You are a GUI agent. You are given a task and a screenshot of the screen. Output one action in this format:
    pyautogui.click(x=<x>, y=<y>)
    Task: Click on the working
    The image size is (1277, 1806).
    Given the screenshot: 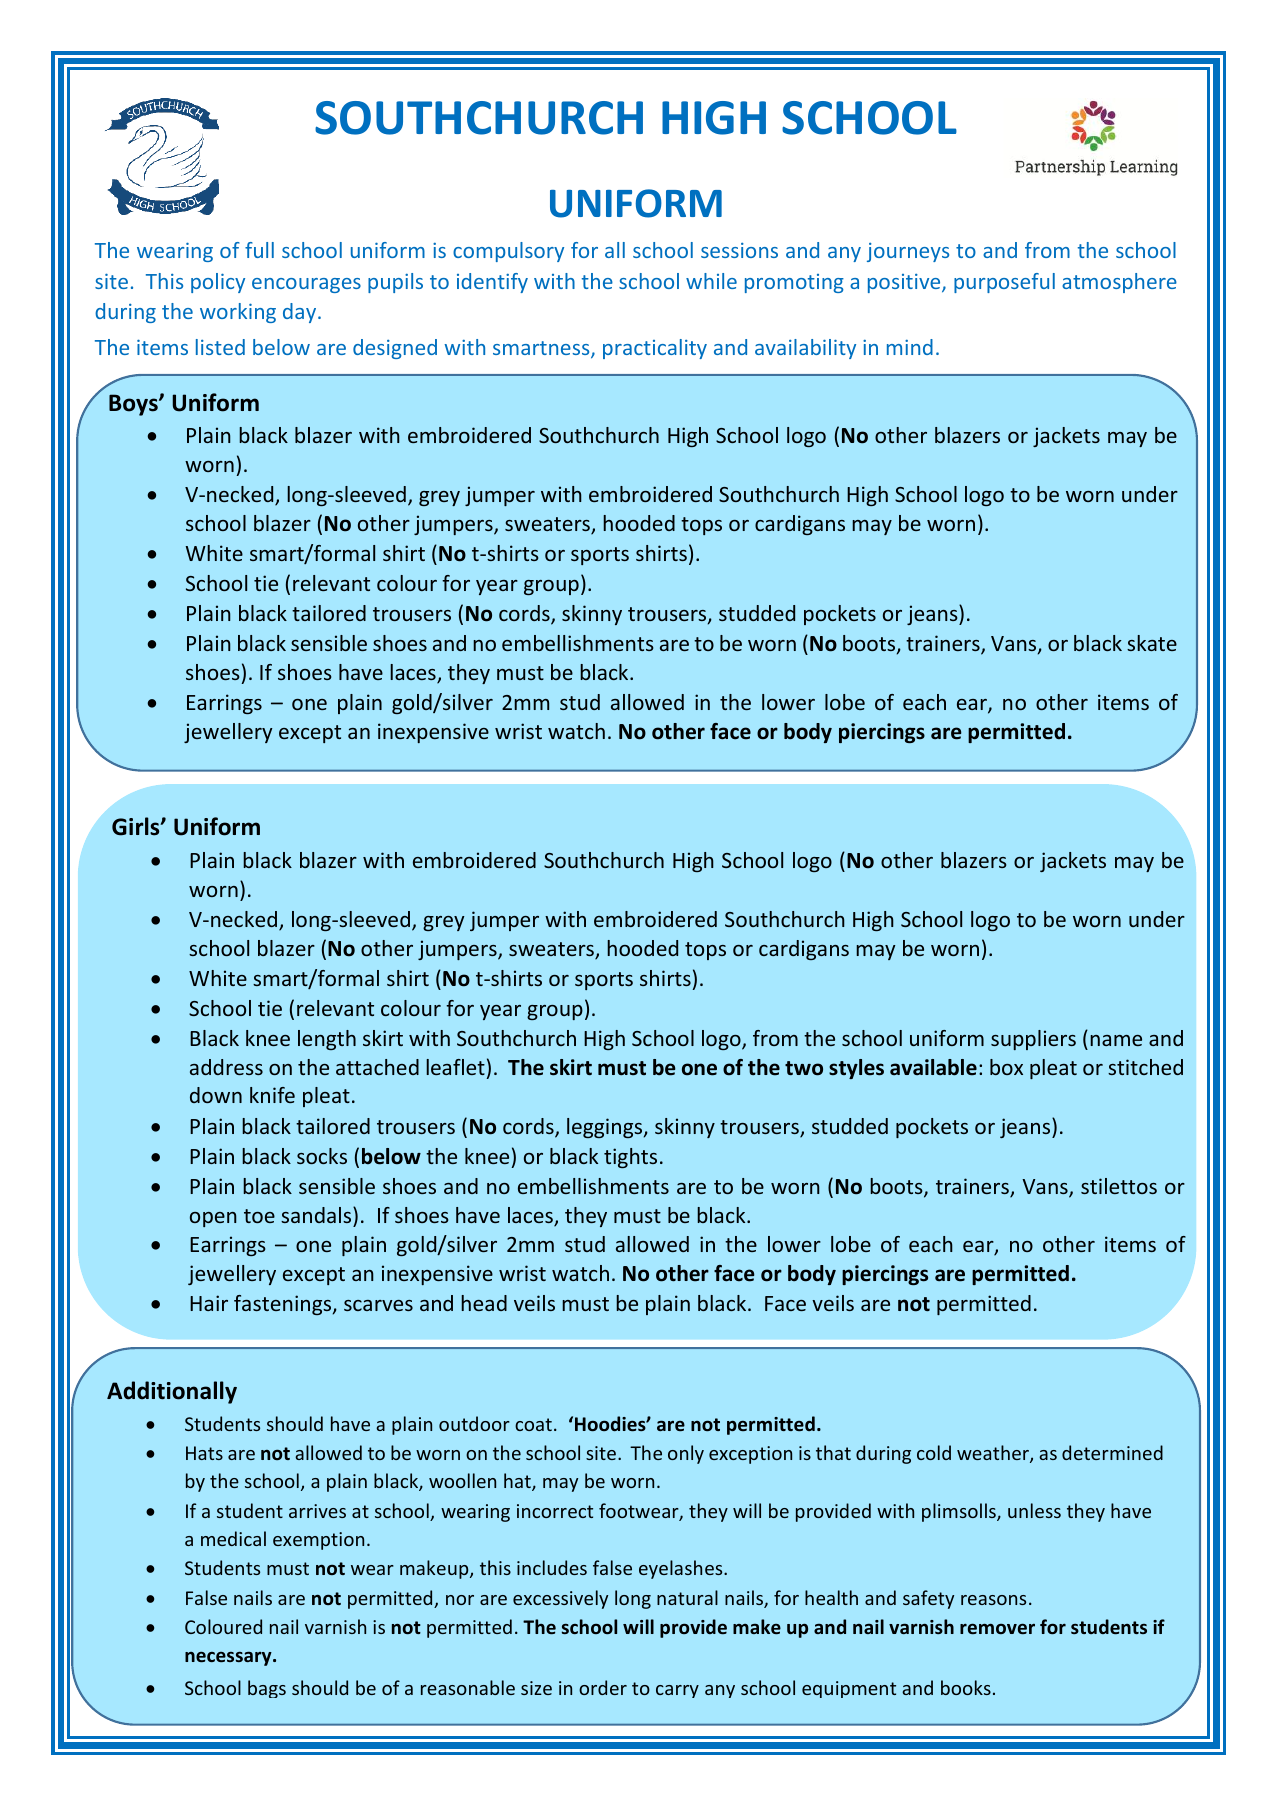 What is the action you would take?
    pyautogui.click(x=238, y=313)
